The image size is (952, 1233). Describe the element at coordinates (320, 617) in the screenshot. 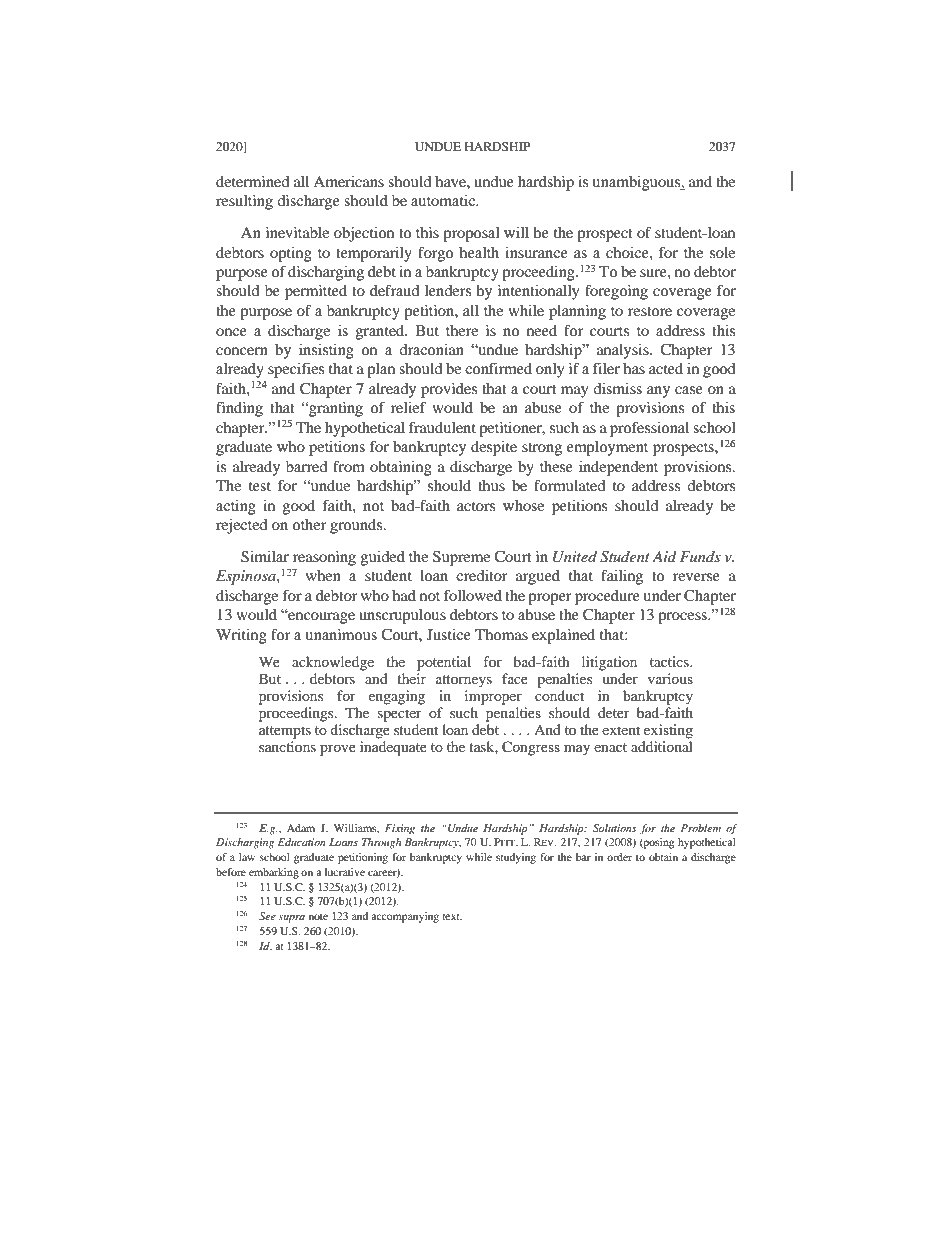

I see `encourage` at that location.
